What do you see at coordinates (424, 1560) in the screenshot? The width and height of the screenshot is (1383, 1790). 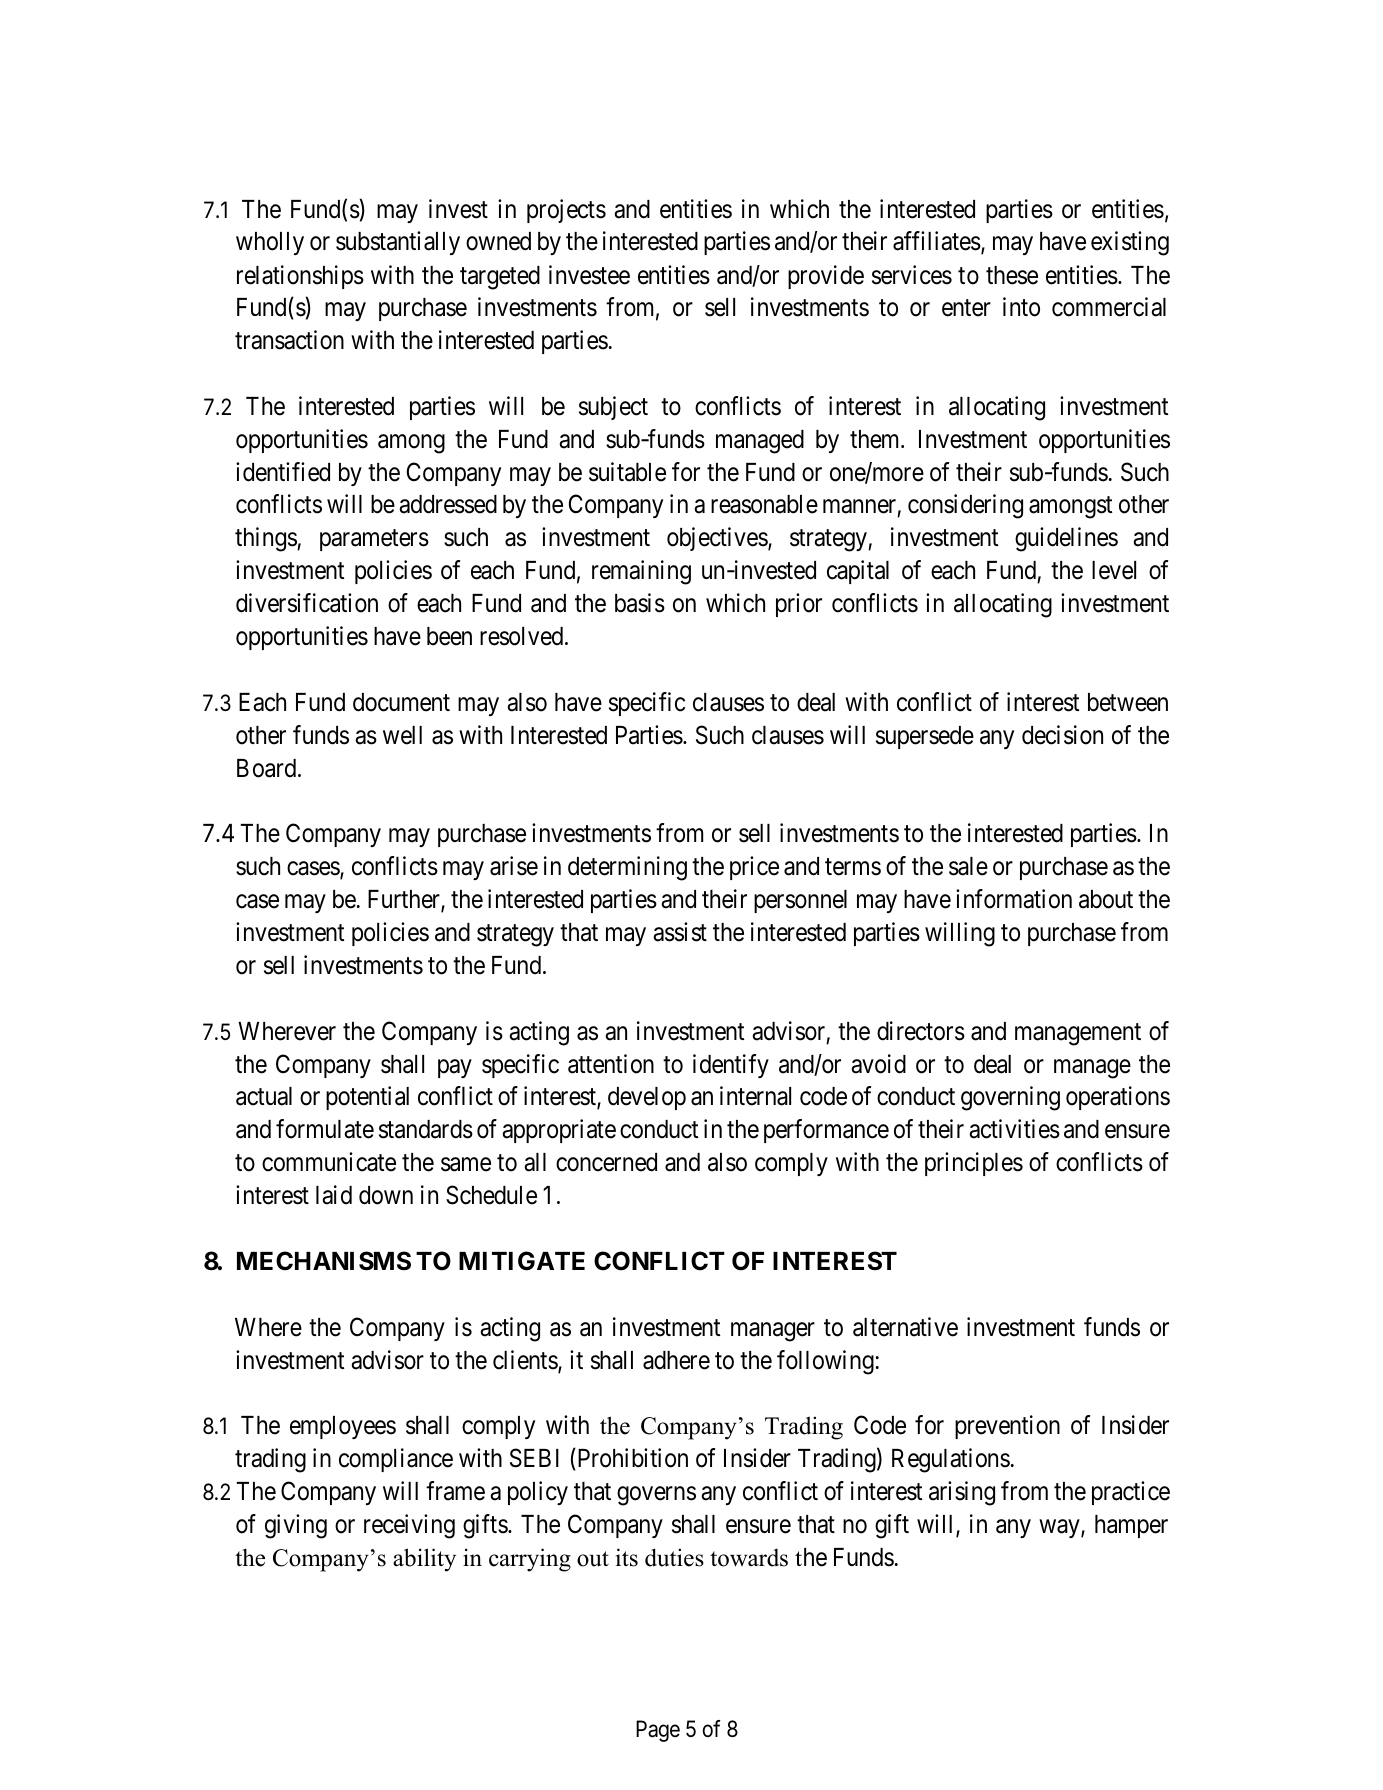 I see `ability` at bounding box center [424, 1560].
